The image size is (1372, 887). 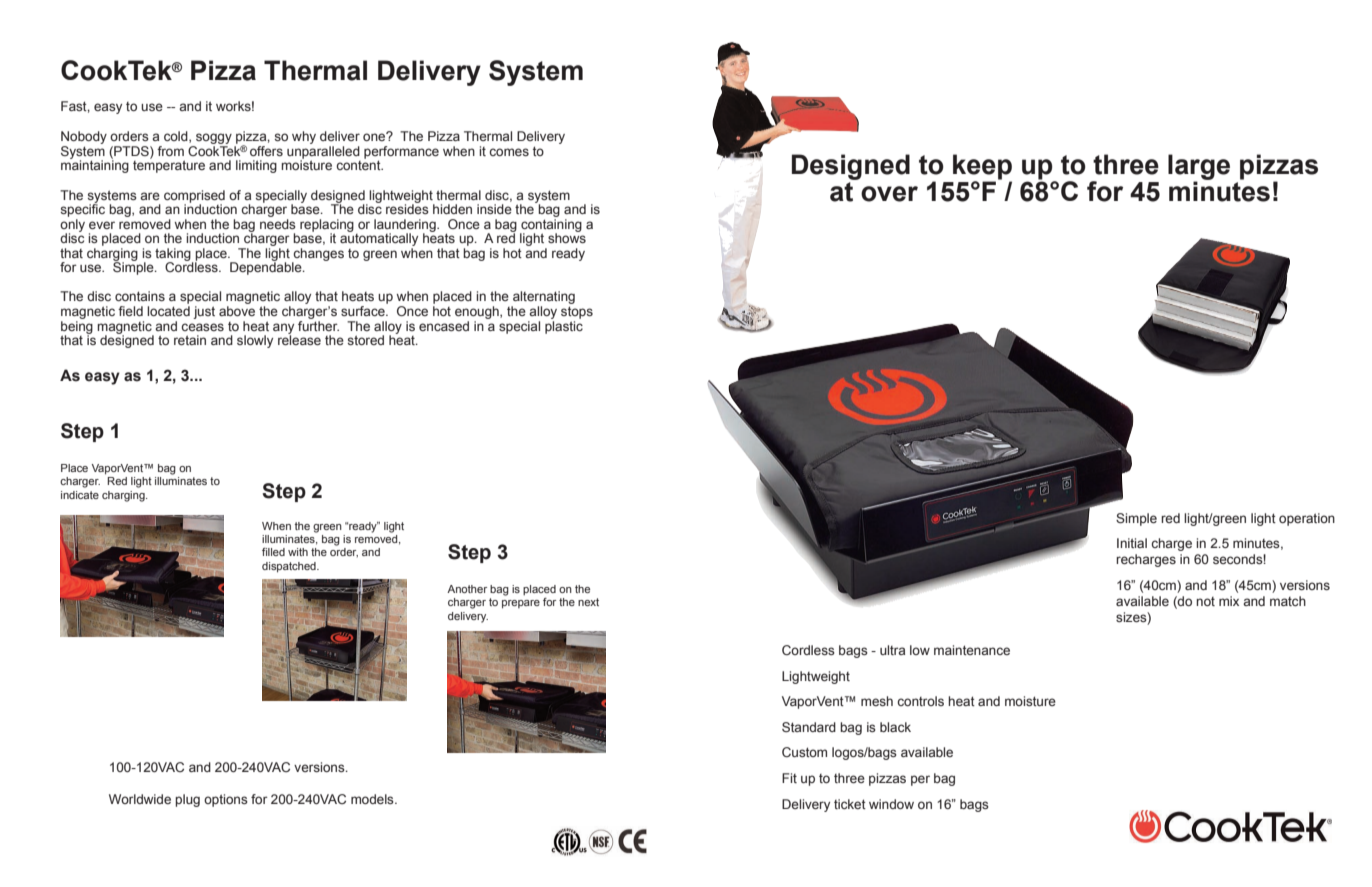 I want to click on comes, so click(x=509, y=152).
